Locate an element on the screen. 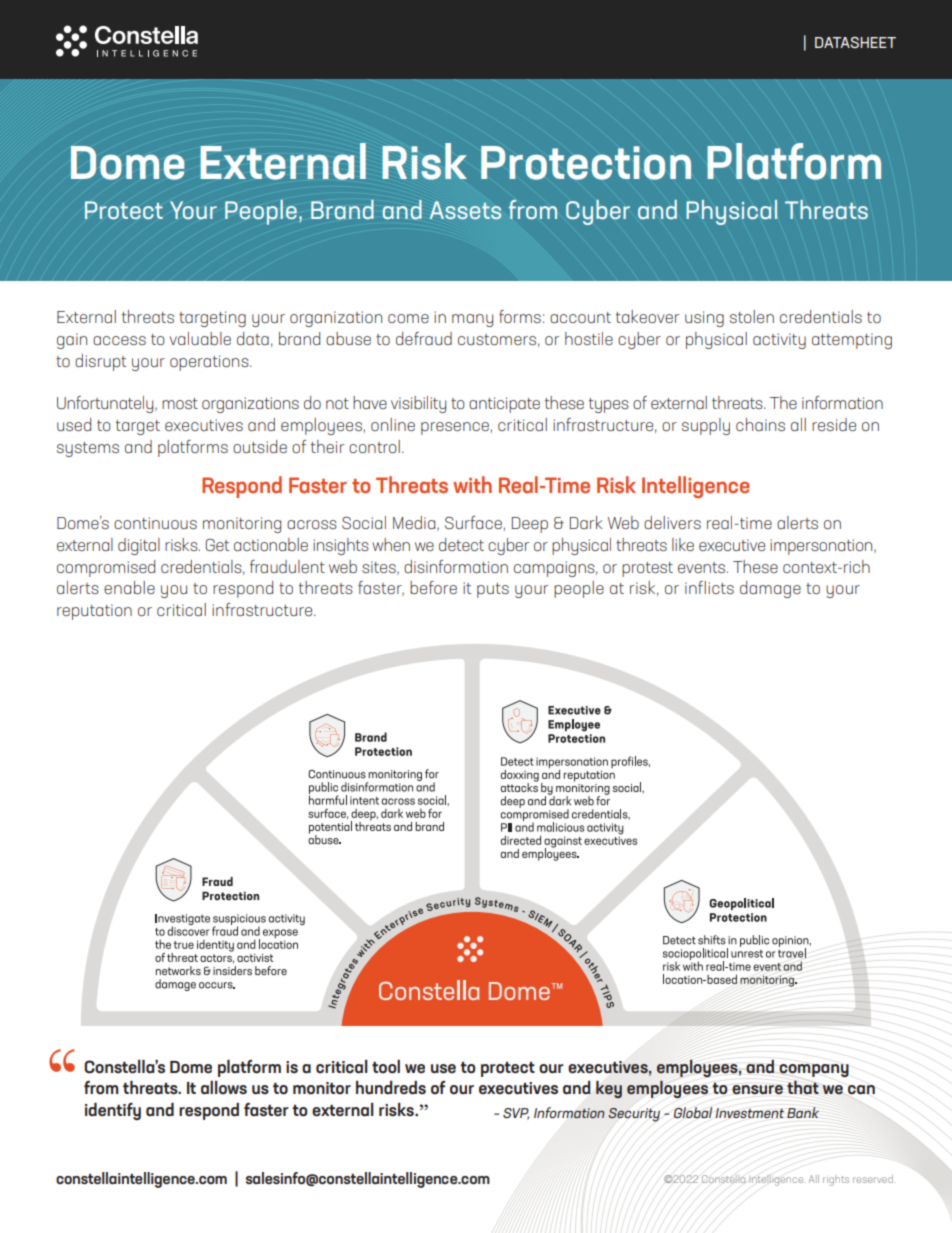  identify is located at coordinates (113, 1111).
